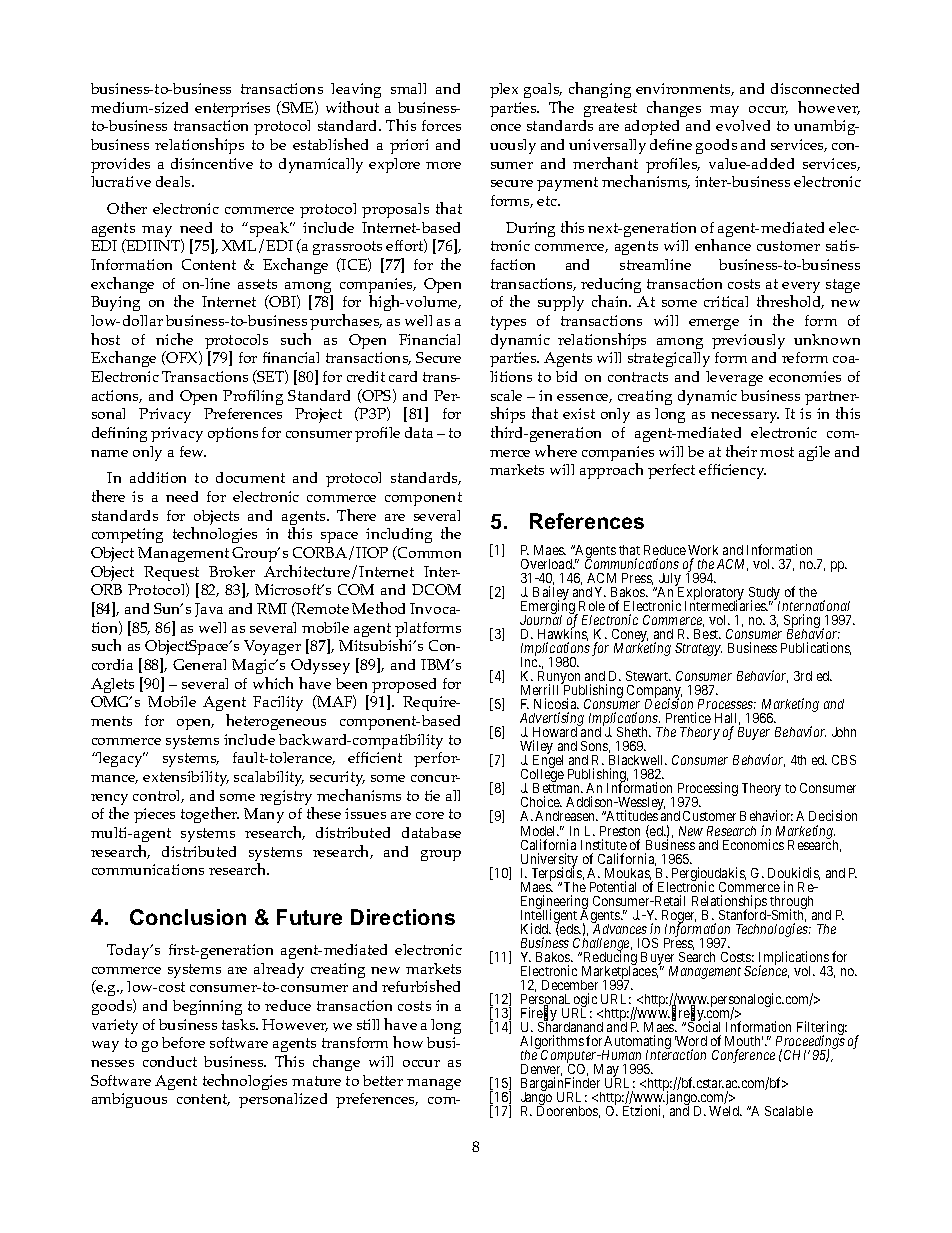  I want to click on niche, so click(174, 339).
